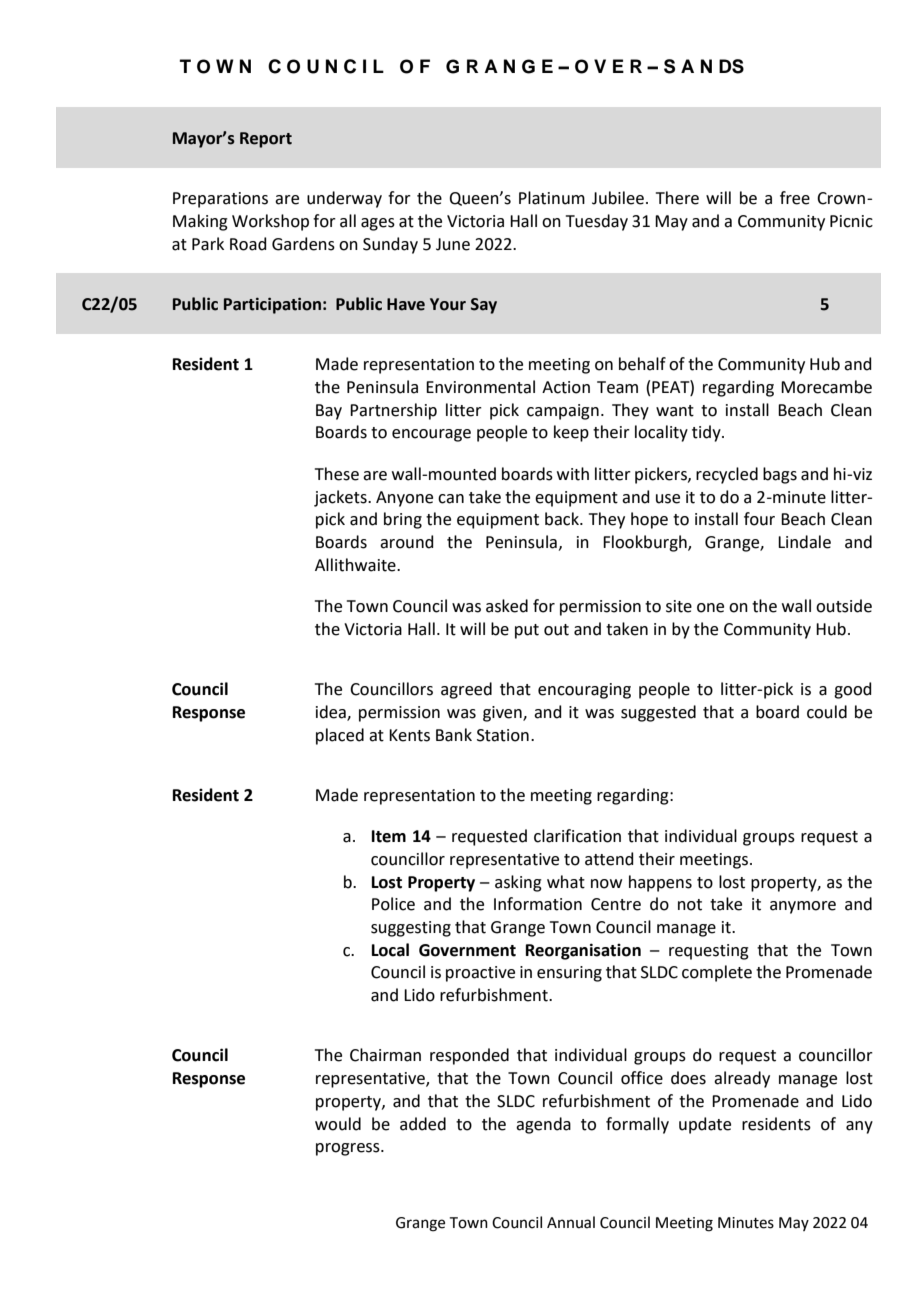 The height and width of the document is (1308, 924). I want to click on anymore, so click(803, 907).
